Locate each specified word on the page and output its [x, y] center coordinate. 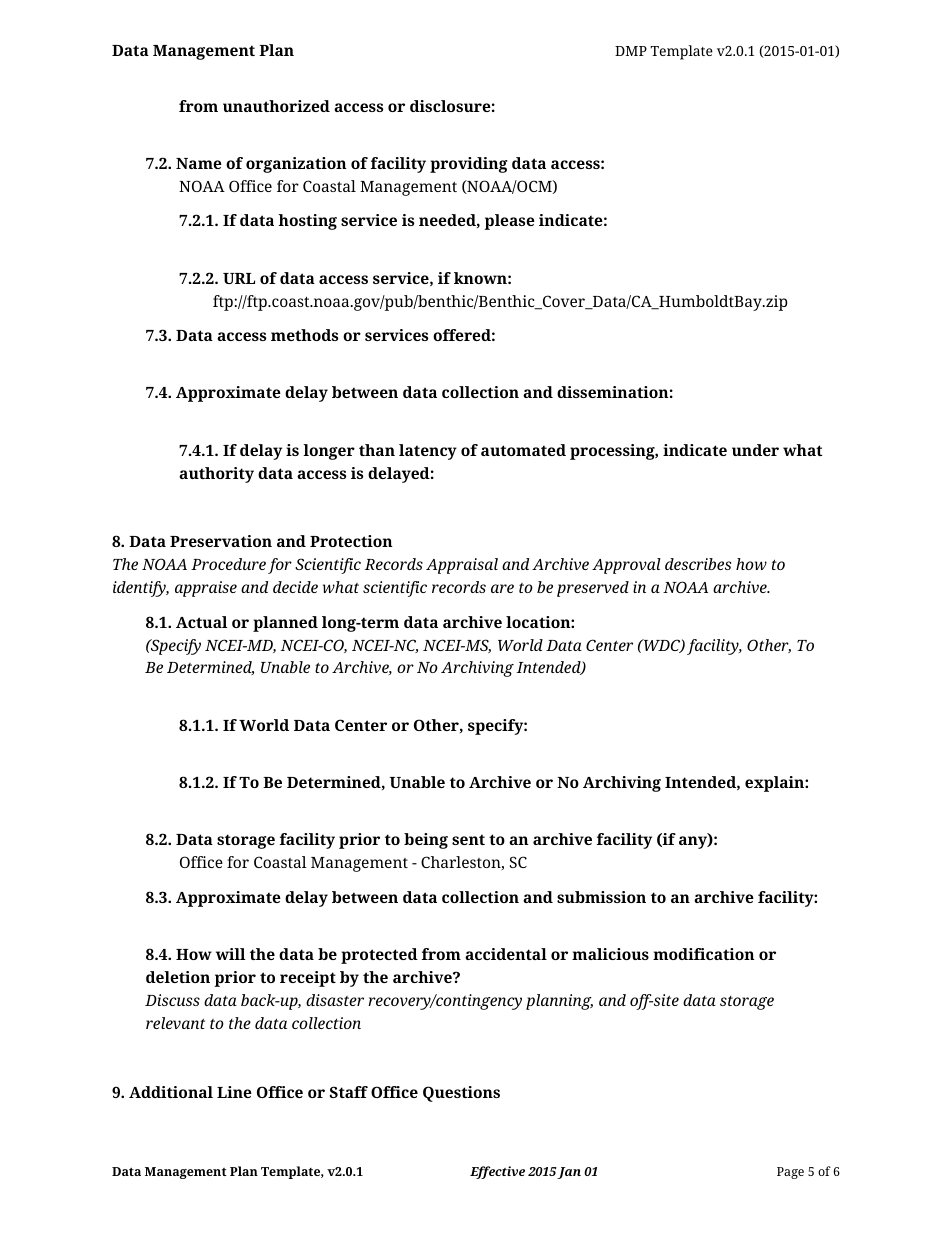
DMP [631, 51]
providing [469, 165]
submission [601, 897]
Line [234, 1092]
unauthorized [276, 106]
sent [468, 839]
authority [216, 475]
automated [523, 450]
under [755, 450]
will [230, 954]
